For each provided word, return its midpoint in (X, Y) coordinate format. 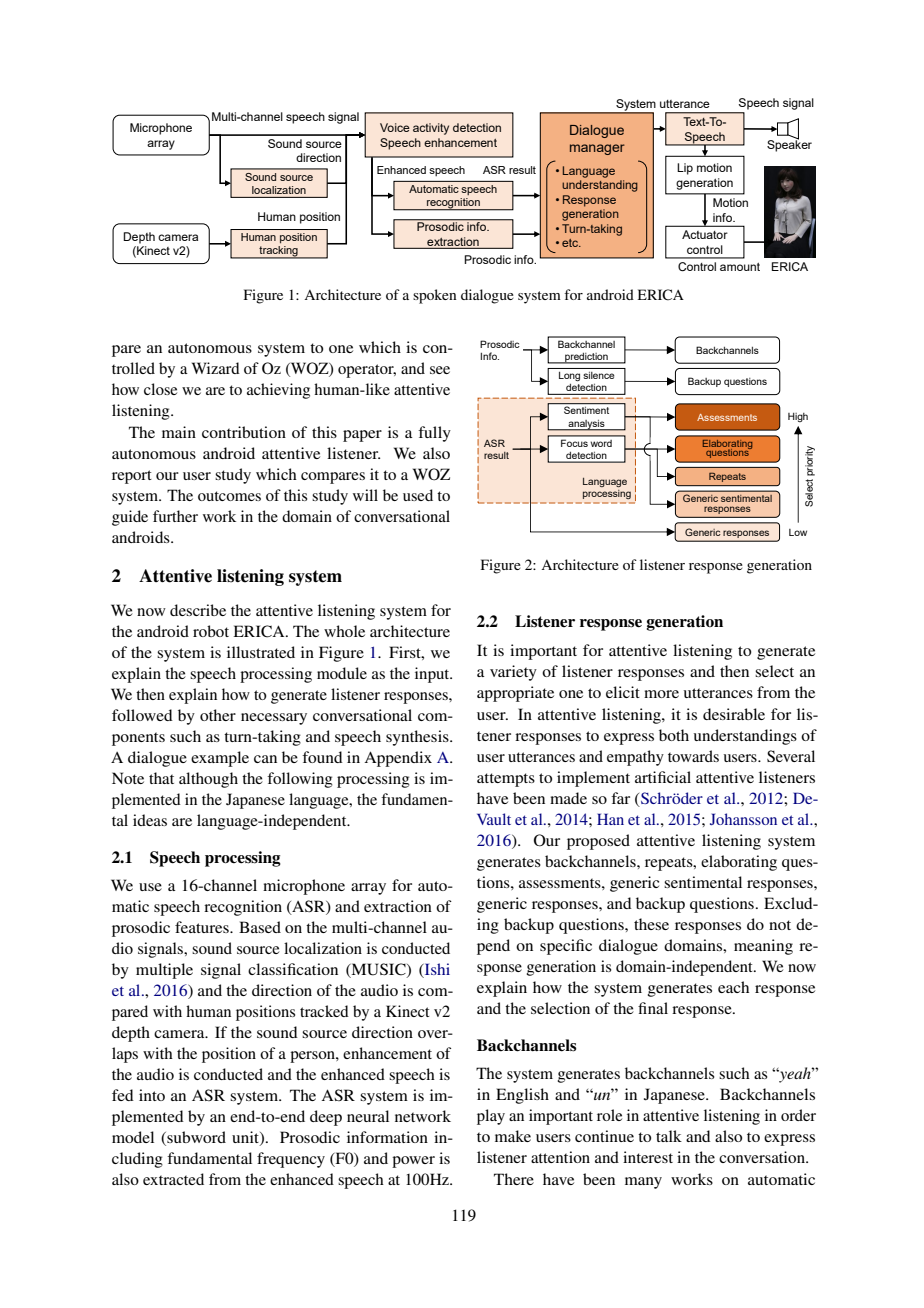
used (418, 495)
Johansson (743, 819)
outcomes (229, 496)
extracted (173, 1179)
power (413, 1162)
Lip (685, 169)
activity (431, 129)
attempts (506, 780)
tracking (278, 252)
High (798, 417)
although (208, 780)
